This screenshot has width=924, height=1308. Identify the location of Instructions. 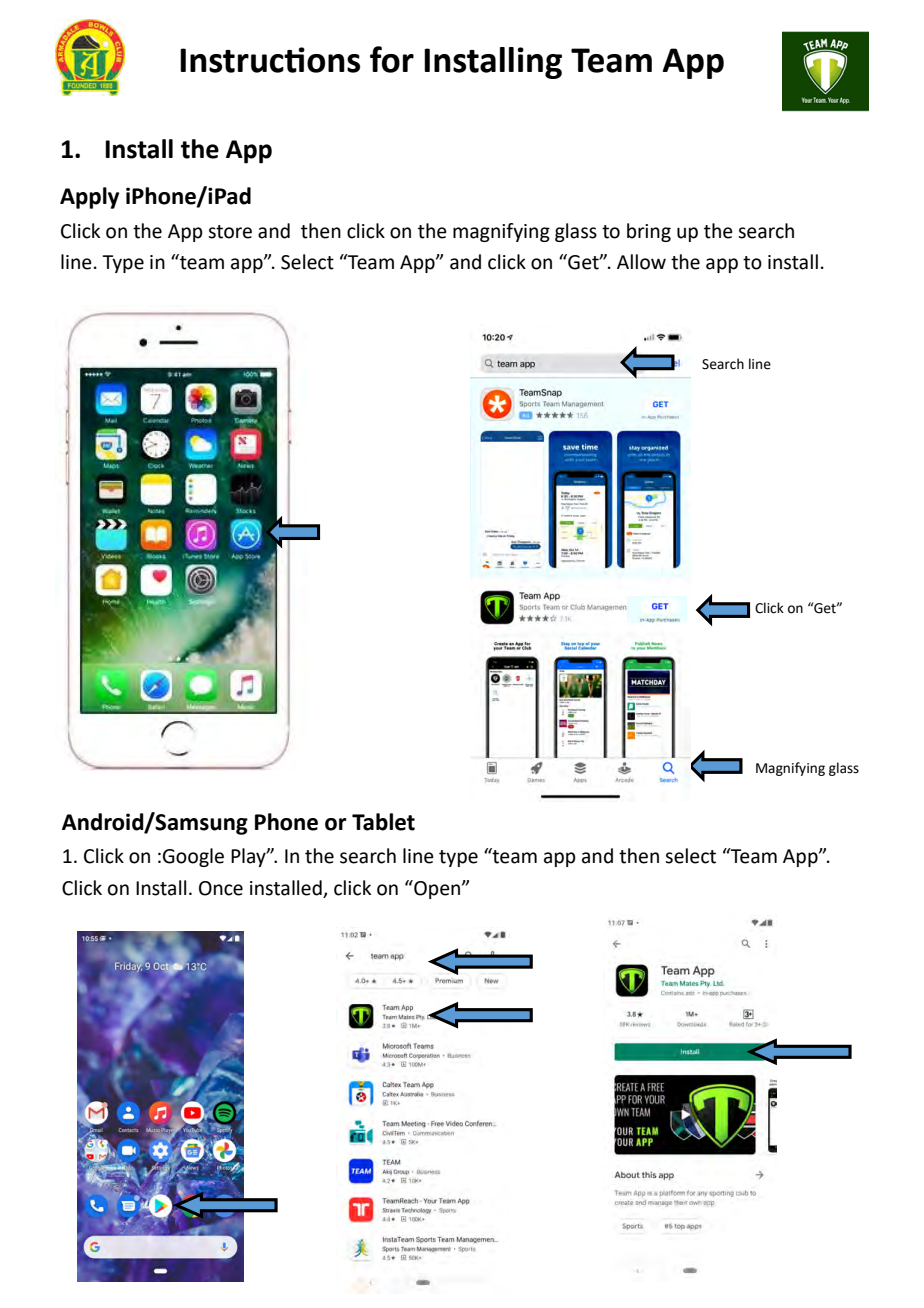
(270, 60).
